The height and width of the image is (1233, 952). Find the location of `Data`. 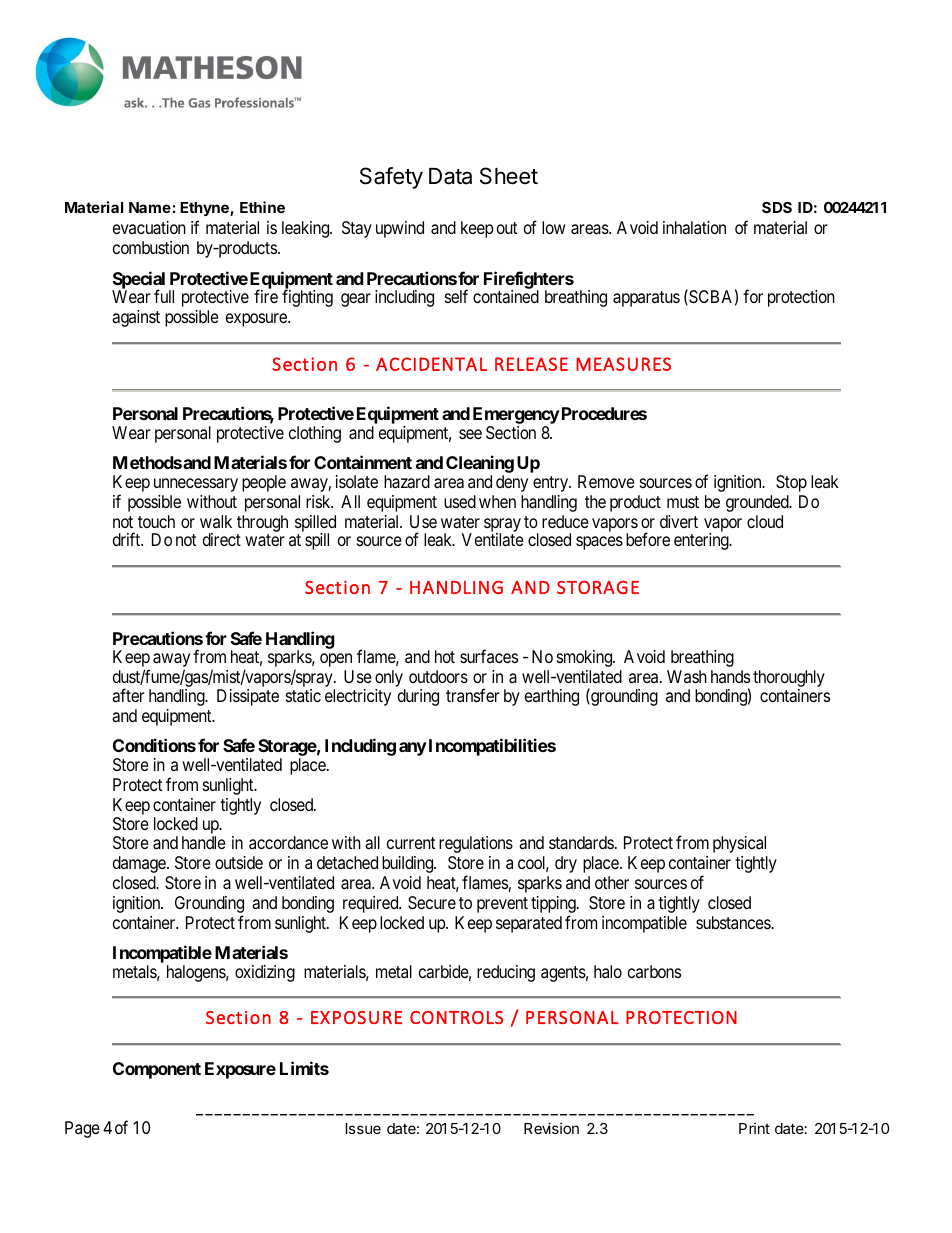

Data is located at coordinates (450, 176).
